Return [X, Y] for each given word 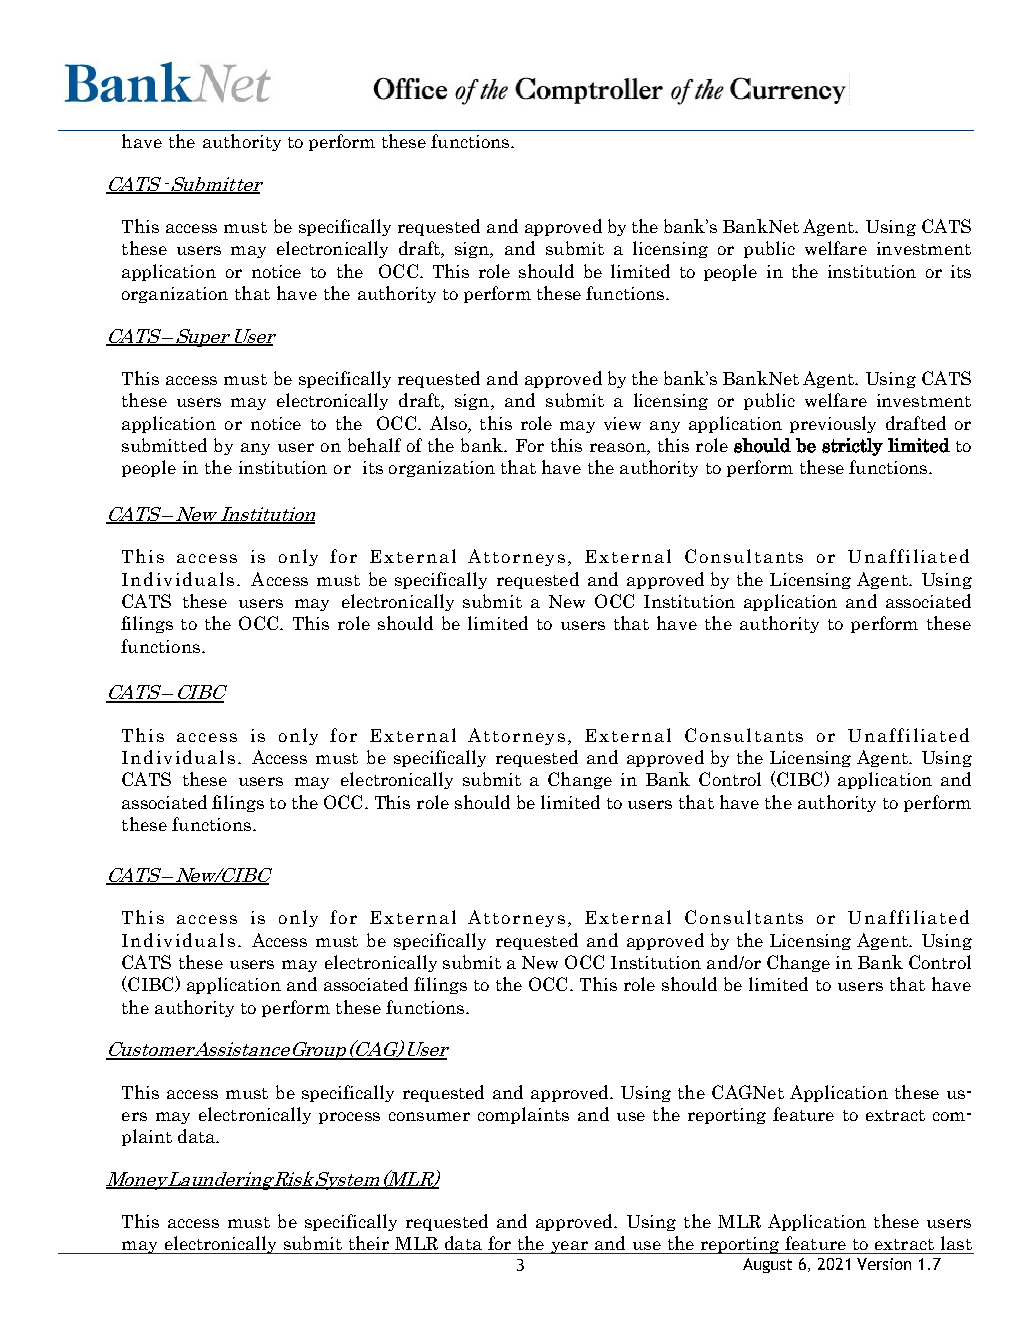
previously [833, 424]
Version [884, 1264]
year [569, 1247]
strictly [852, 447]
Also [449, 423]
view [622, 423]
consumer [429, 1116]
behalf [374, 445]
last [956, 1243]
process [349, 1118]
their [369, 1243]
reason [619, 449]
